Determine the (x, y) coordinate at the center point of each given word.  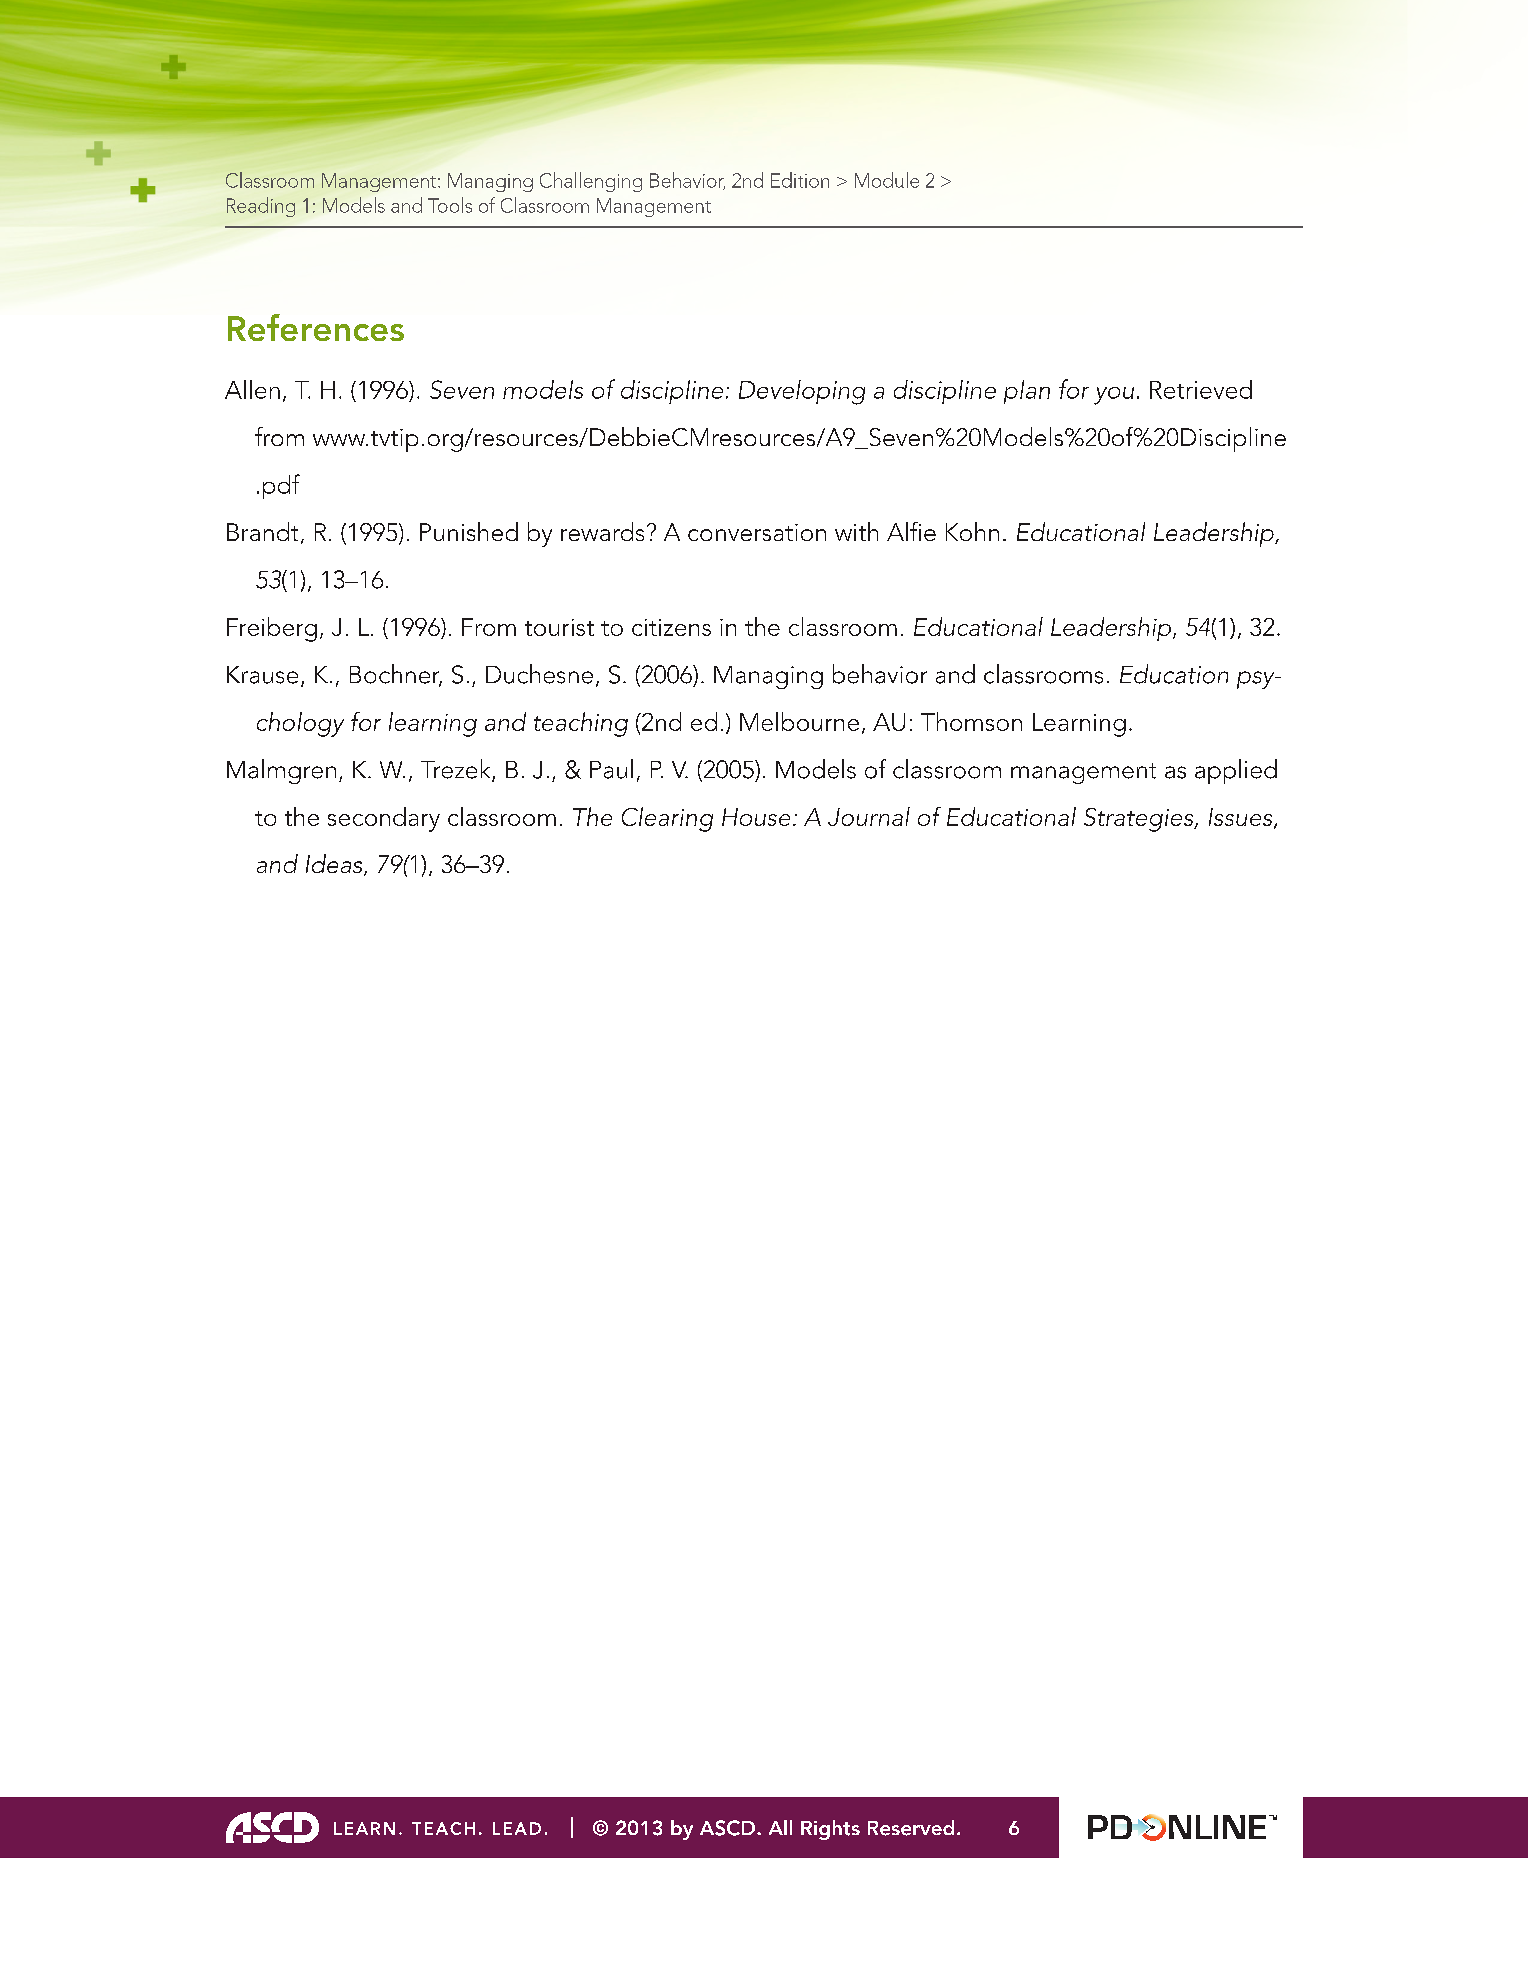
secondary (384, 819)
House (756, 817)
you (1114, 396)
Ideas (335, 865)
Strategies (1140, 820)
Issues (1242, 818)
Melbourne (799, 721)
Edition (800, 180)
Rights (830, 1830)
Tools (450, 205)
